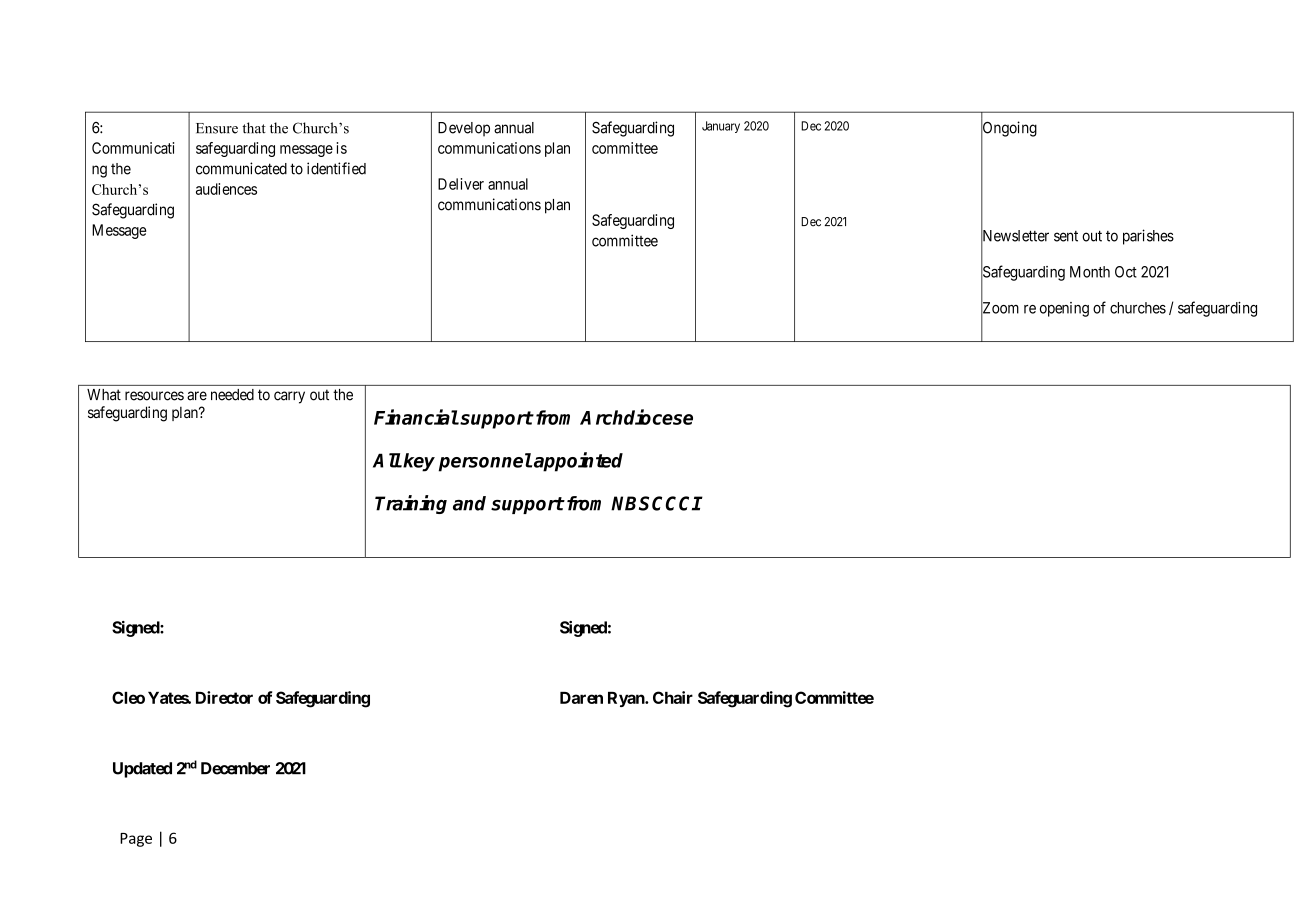 The width and height of the screenshot is (1308, 924). Describe the element at coordinates (578, 462) in the screenshot. I see `appointed` at that location.
